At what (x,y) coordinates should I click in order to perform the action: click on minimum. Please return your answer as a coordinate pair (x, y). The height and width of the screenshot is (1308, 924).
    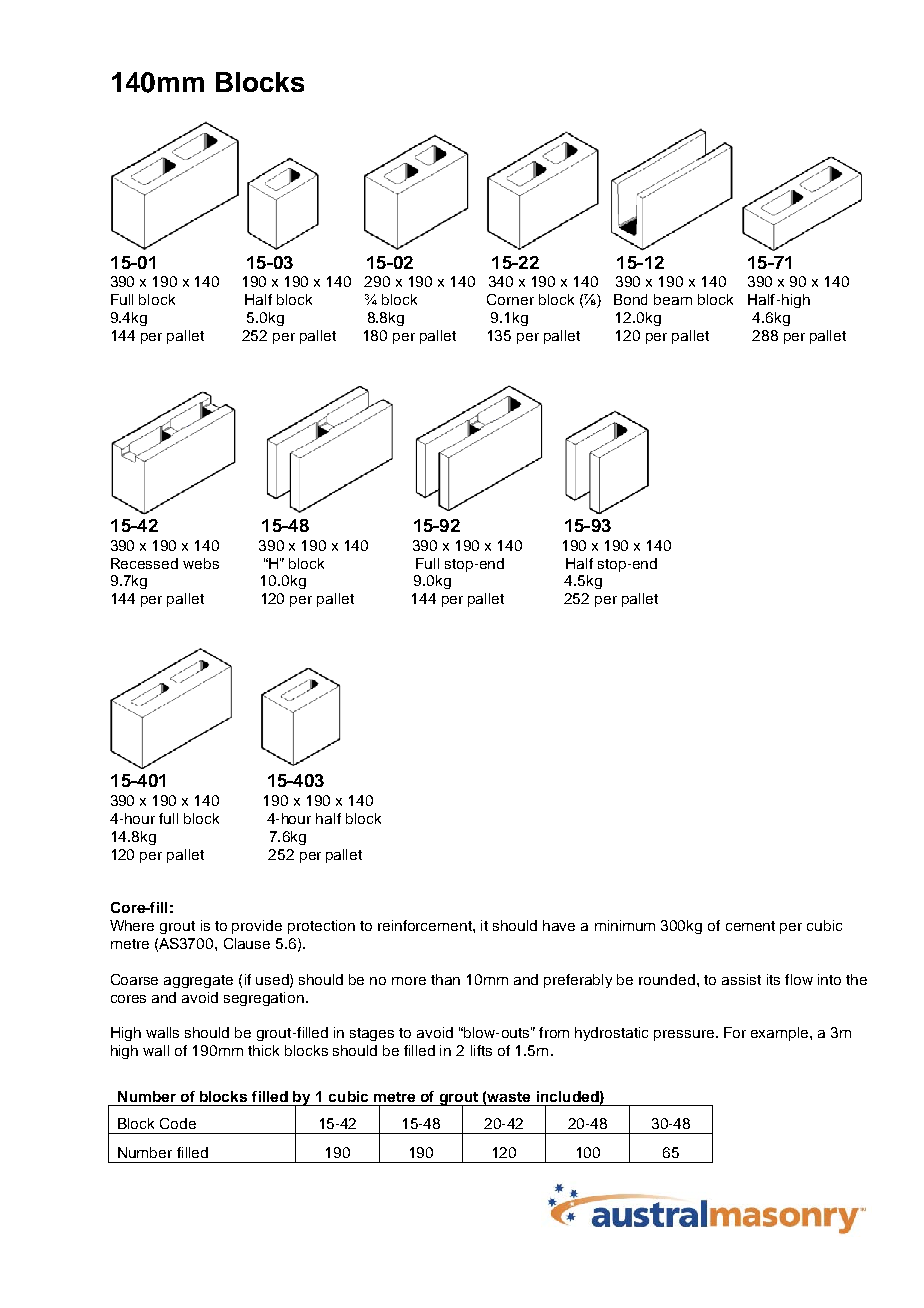
    Looking at the image, I should click on (625, 925).
